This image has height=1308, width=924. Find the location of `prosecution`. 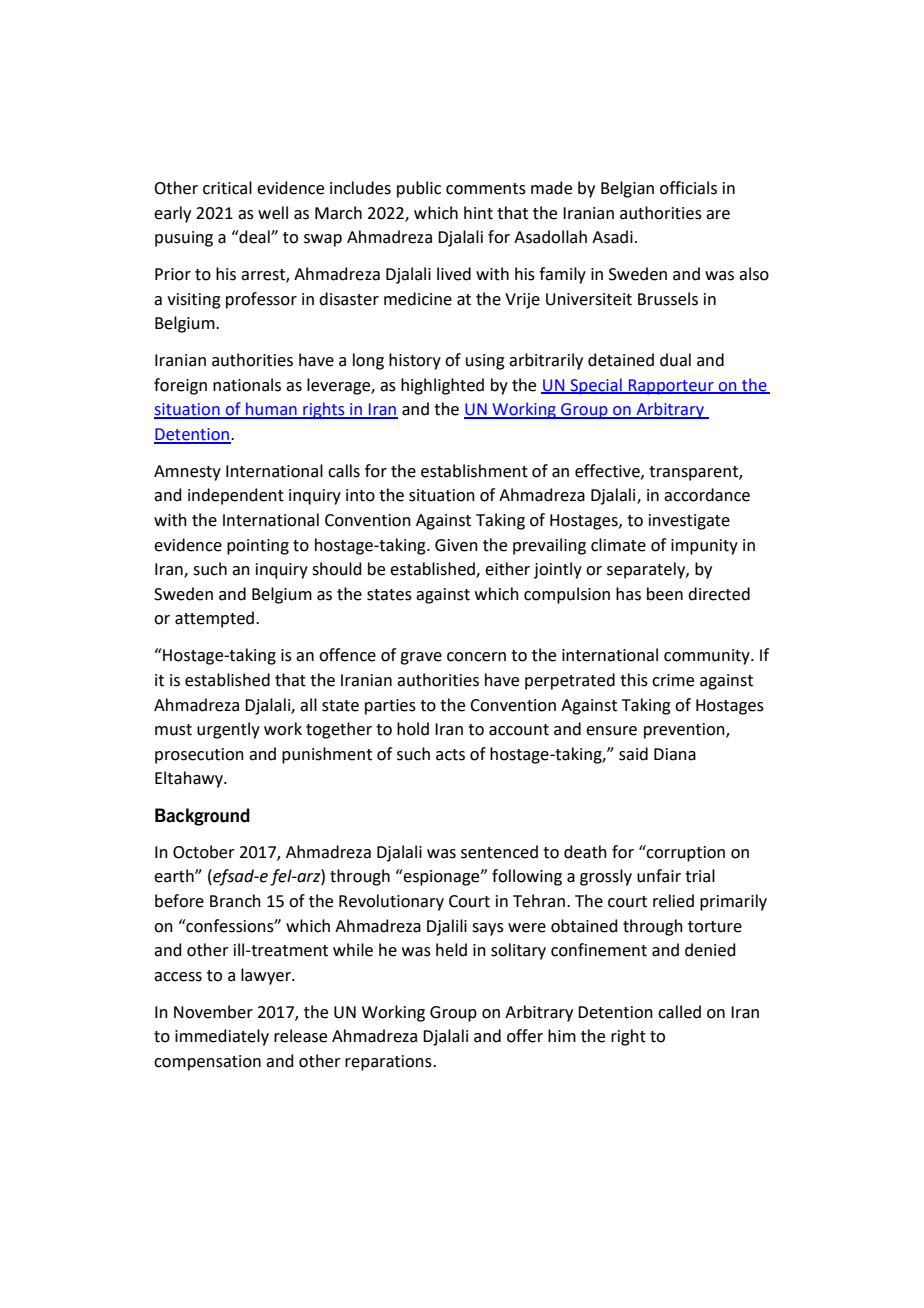

prosecution is located at coordinates (199, 756).
